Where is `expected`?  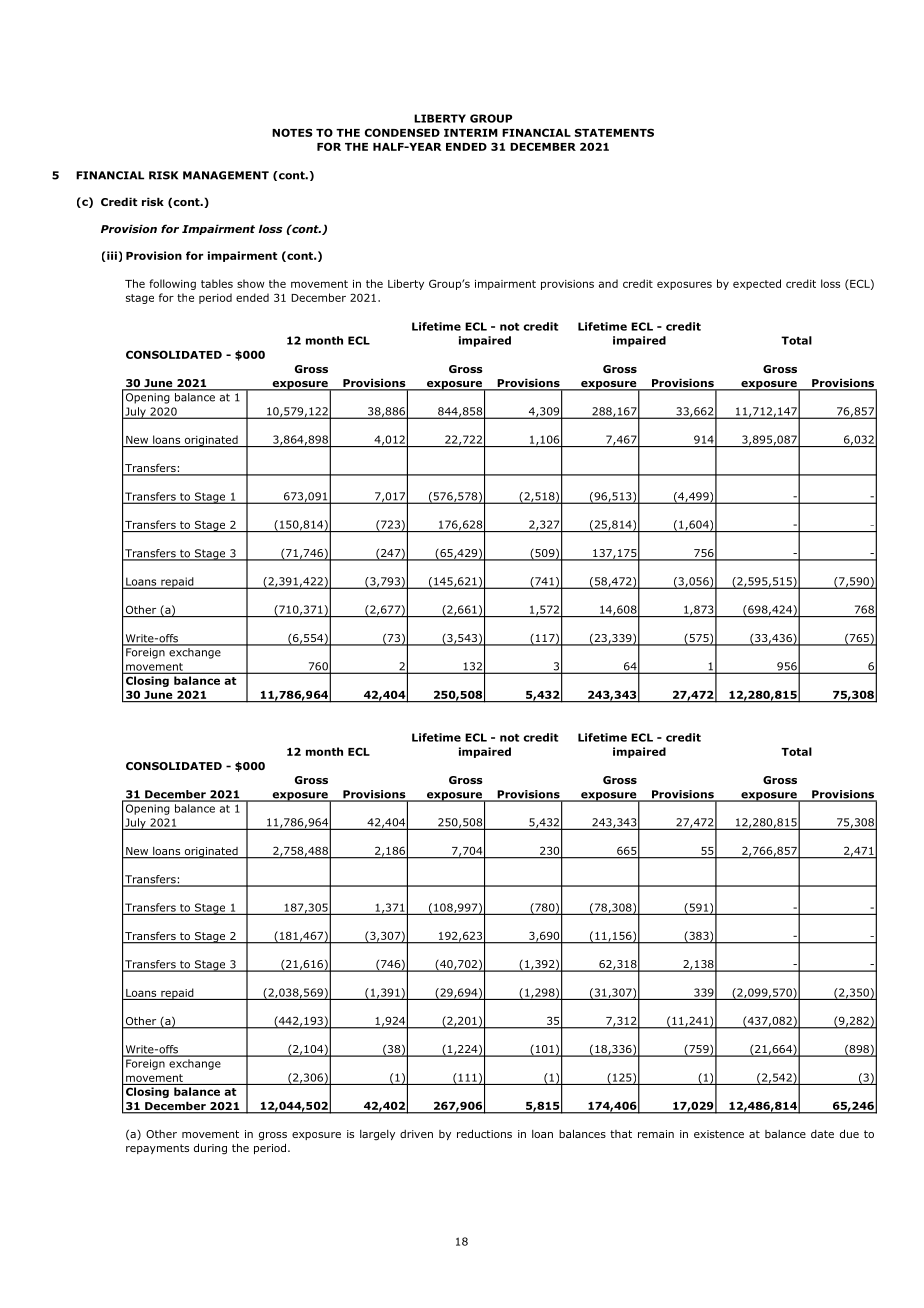
expected is located at coordinates (757, 284).
